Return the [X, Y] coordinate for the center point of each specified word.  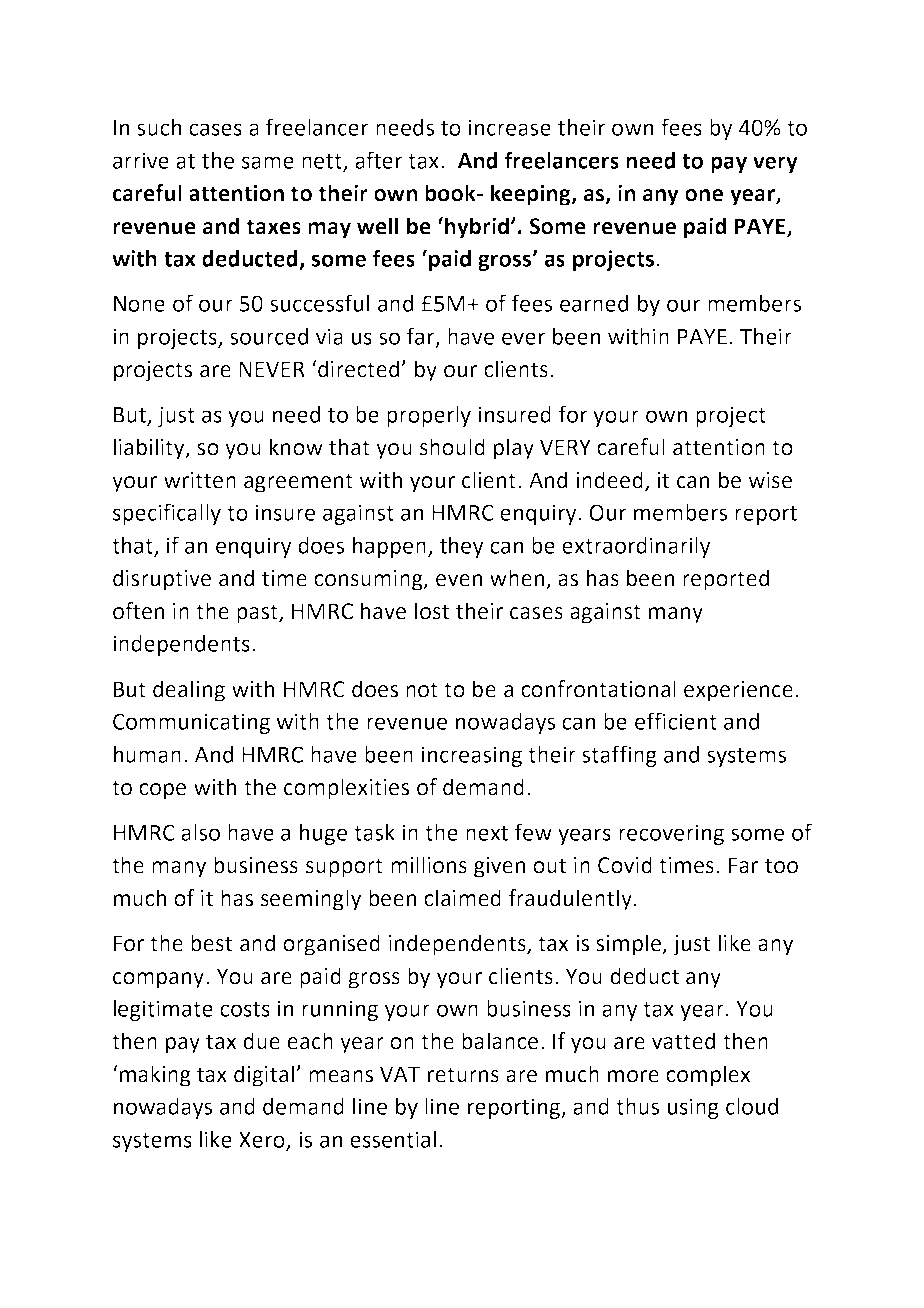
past [258, 614]
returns [463, 1075]
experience [738, 691]
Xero [263, 1141]
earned [594, 303]
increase [509, 127]
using [693, 1108]
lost [432, 611]
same [268, 162]
